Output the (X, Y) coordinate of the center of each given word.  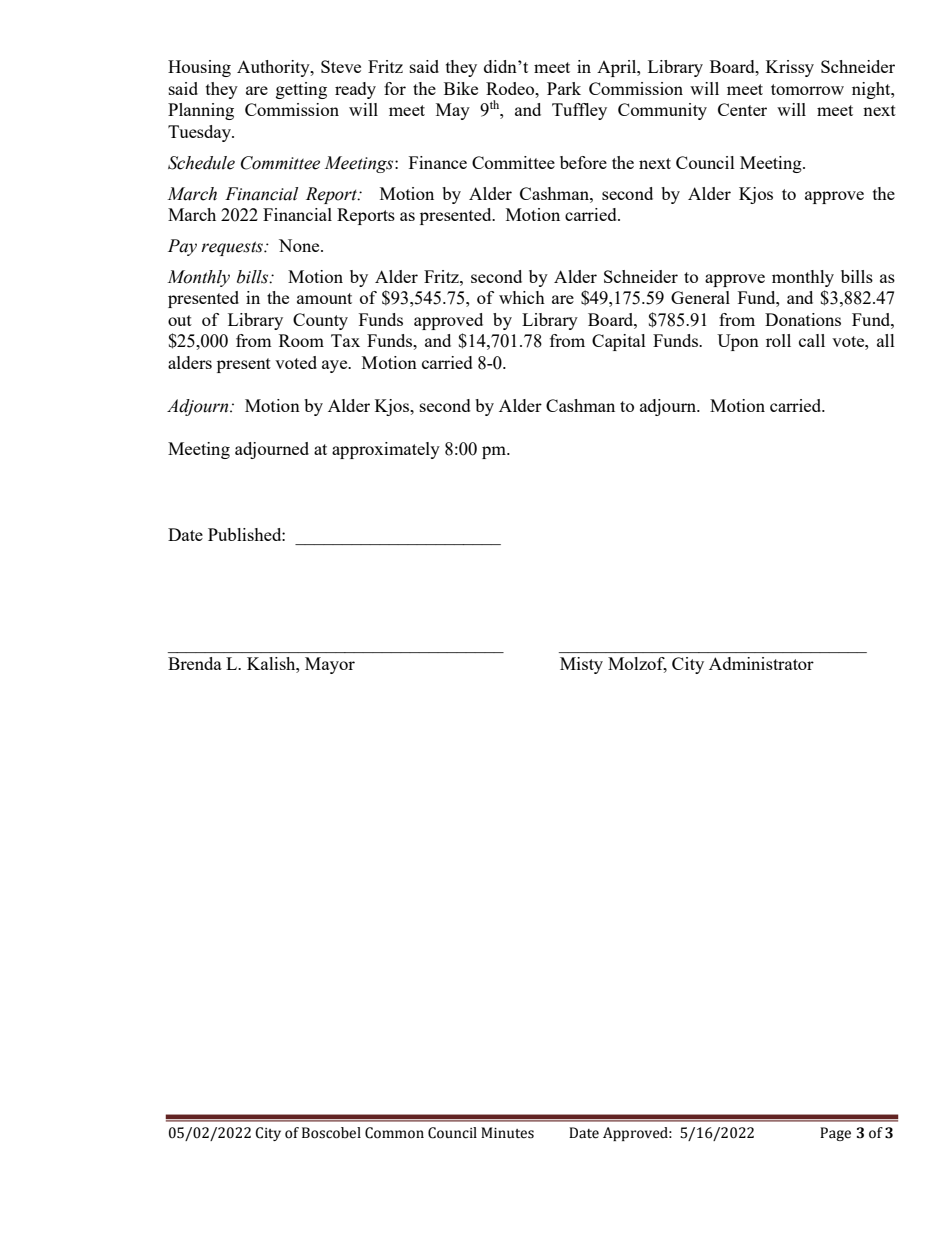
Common (394, 1133)
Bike (461, 88)
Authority (274, 68)
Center (742, 109)
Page (835, 1134)
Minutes (507, 1133)
